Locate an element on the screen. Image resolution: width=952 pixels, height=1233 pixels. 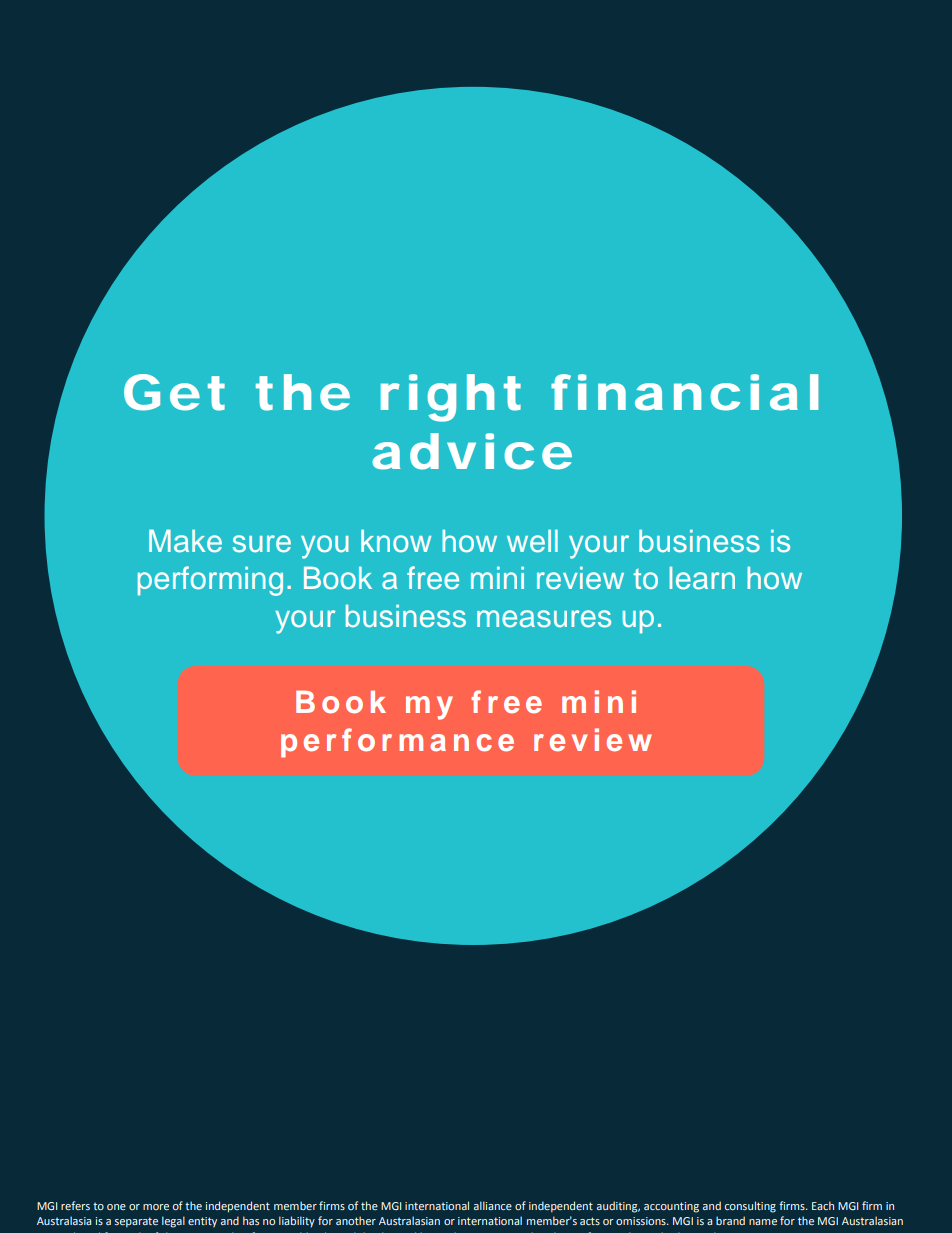
right is located at coordinates (451, 398).
